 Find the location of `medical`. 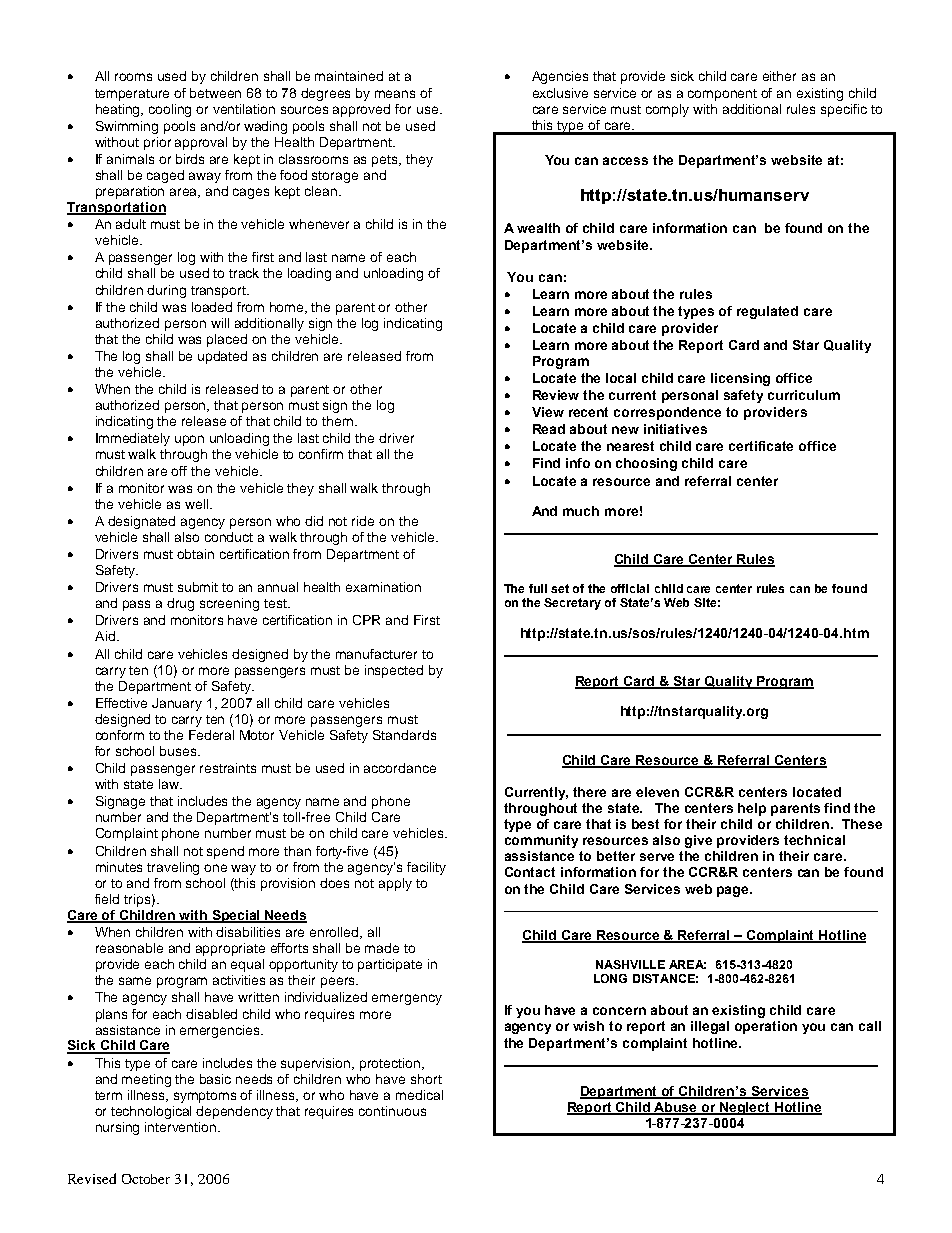

medical is located at coordinates (419, 1095).
